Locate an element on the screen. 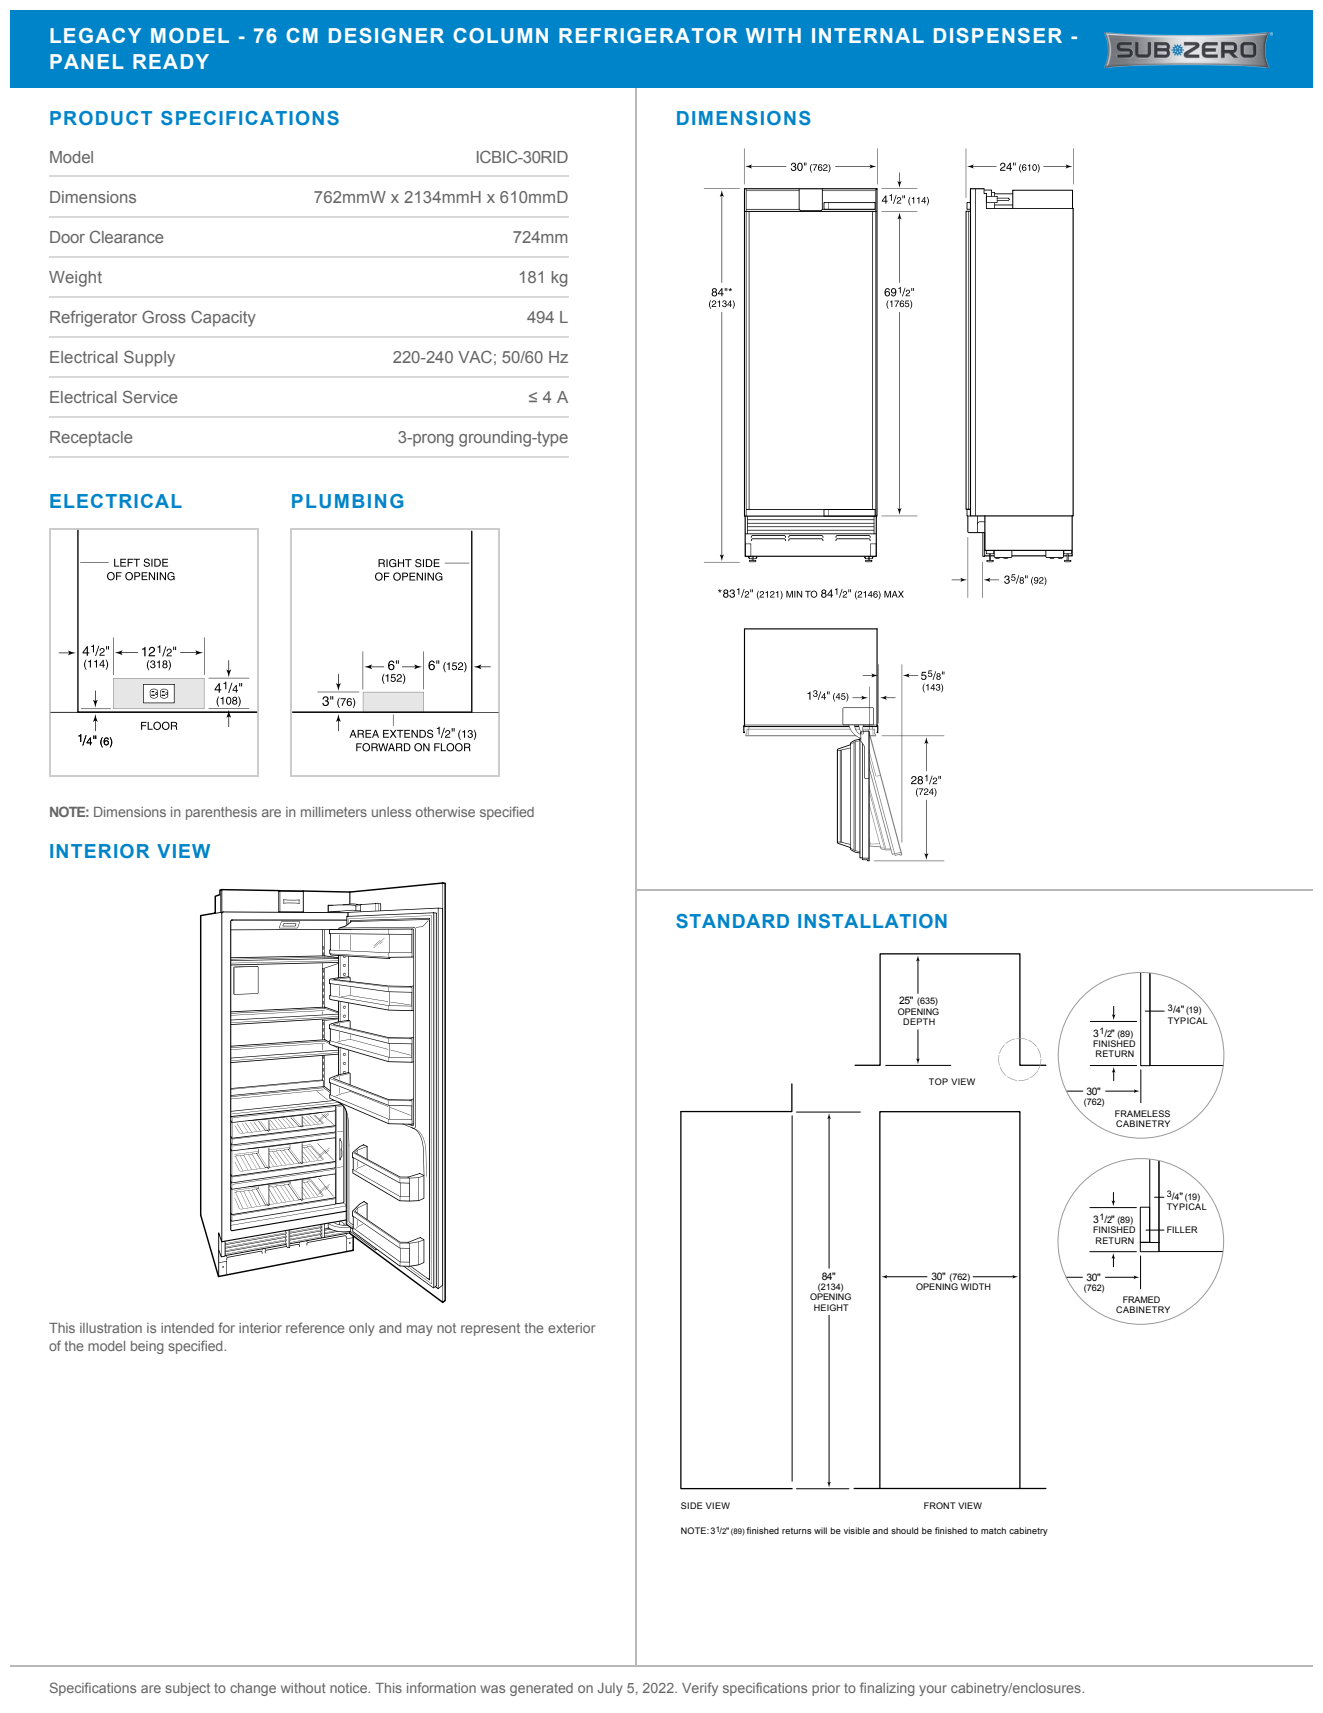  READY is located at coordinates (171, 61).
